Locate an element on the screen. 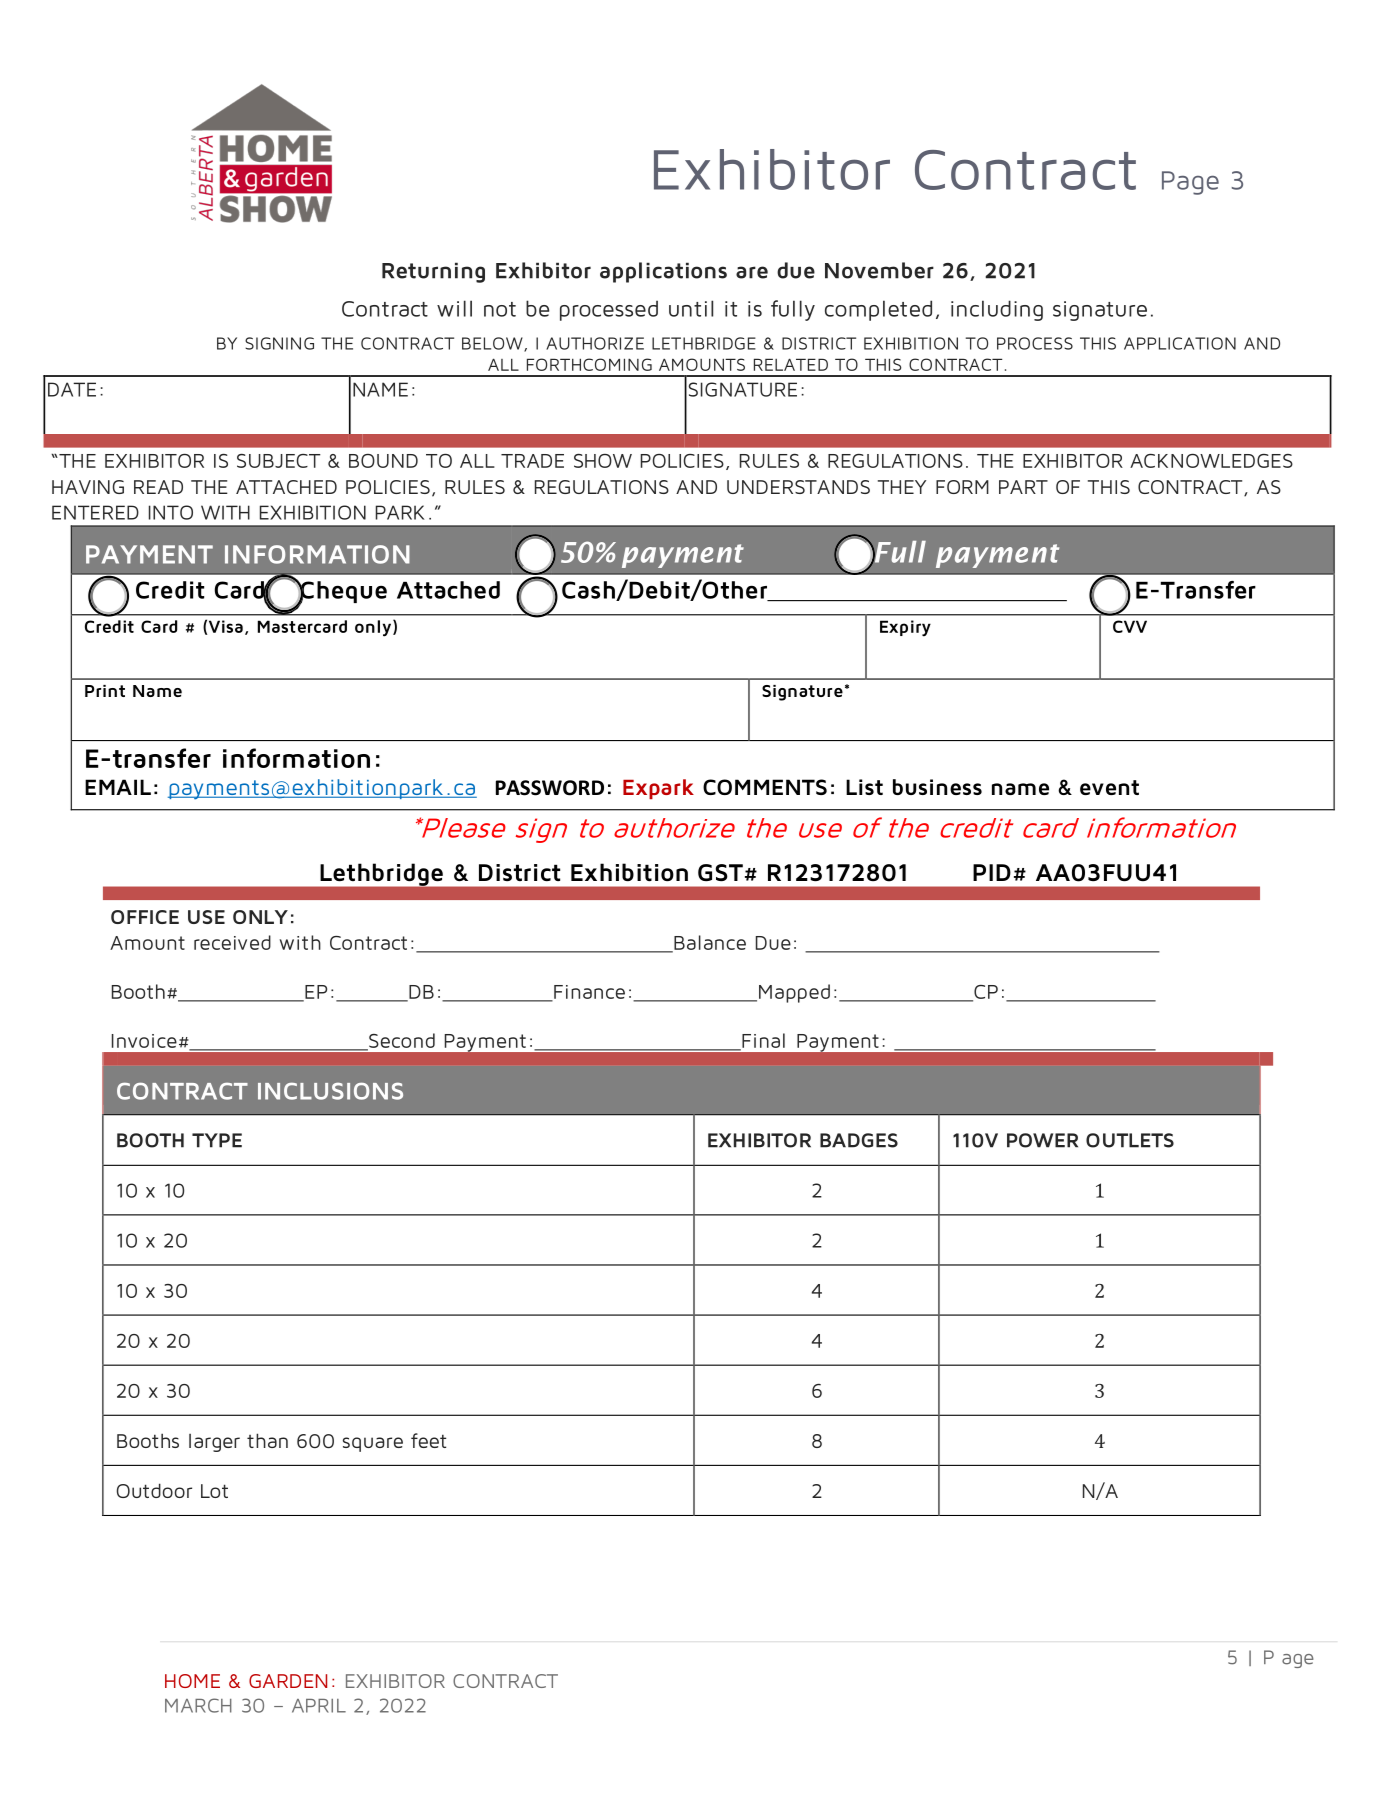 The image size is (1388, 1797). Page is located at coordinates (1190, 183).
